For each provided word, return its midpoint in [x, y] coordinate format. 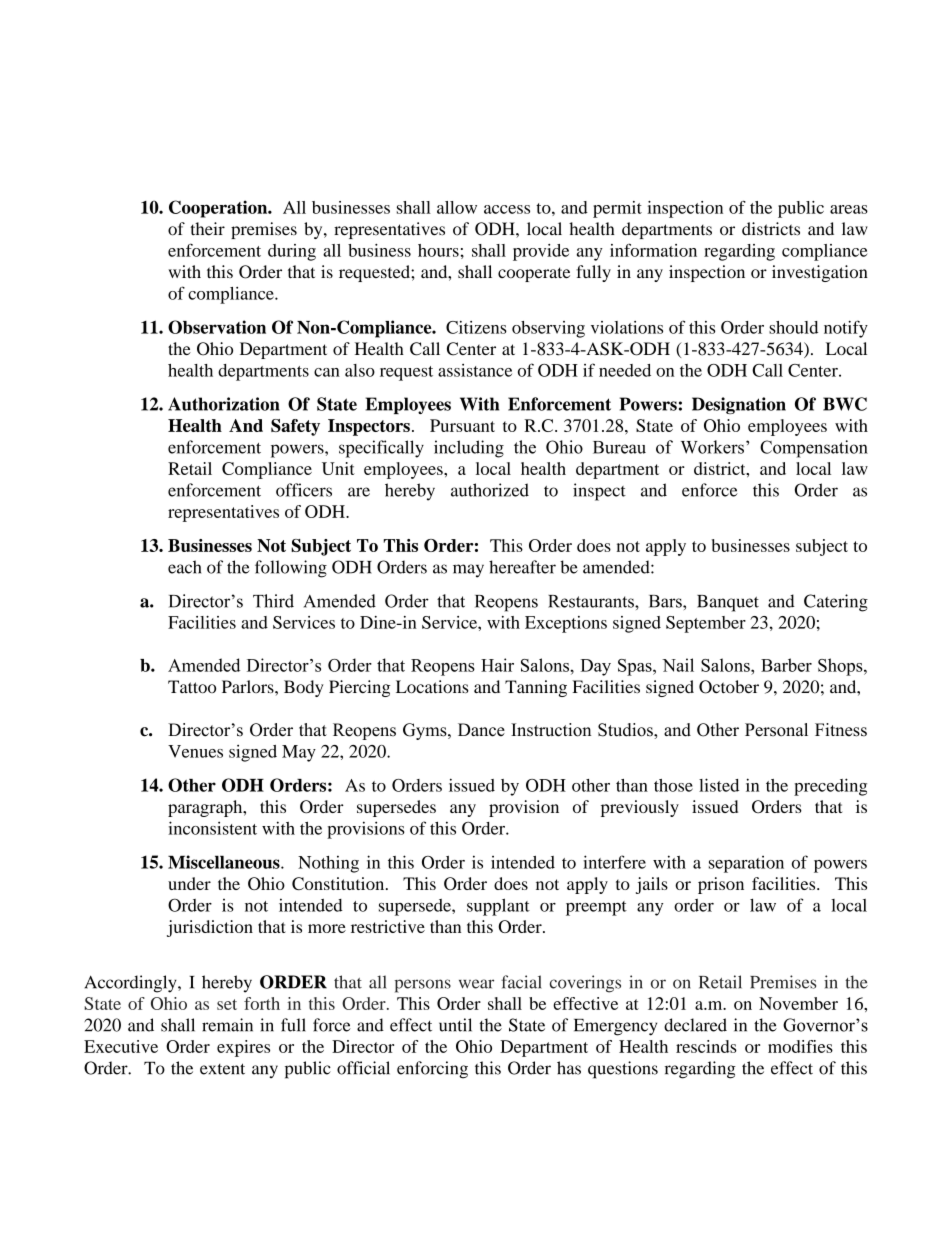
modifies [800, 1046]
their [207, 229]
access [507, 209]
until [455, 1025]
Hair [497, 665]
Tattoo [192, 686]
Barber [786, 665]
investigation [820, 273]
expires [243, 1048]
